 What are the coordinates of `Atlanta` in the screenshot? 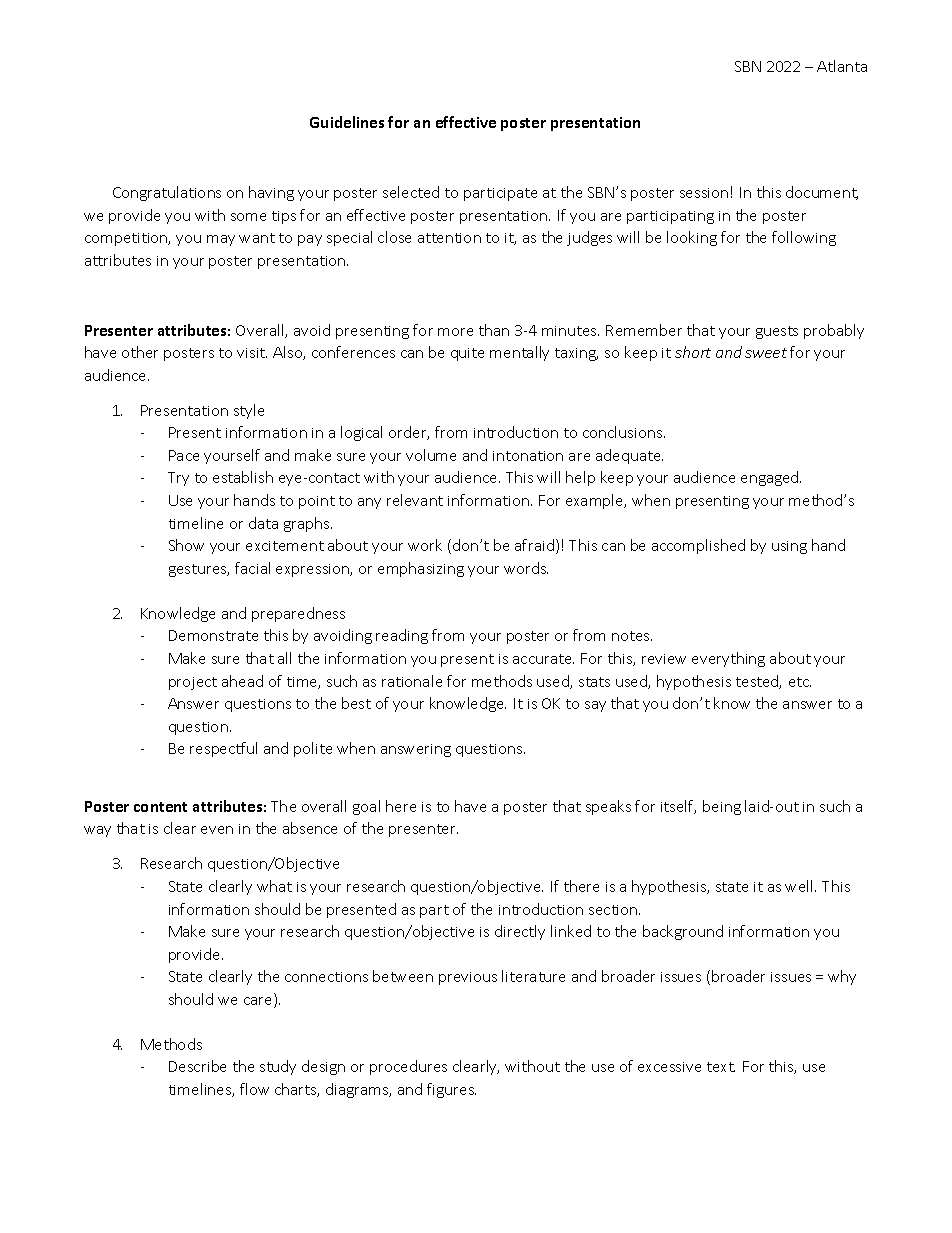 It's located at (842, 66).
